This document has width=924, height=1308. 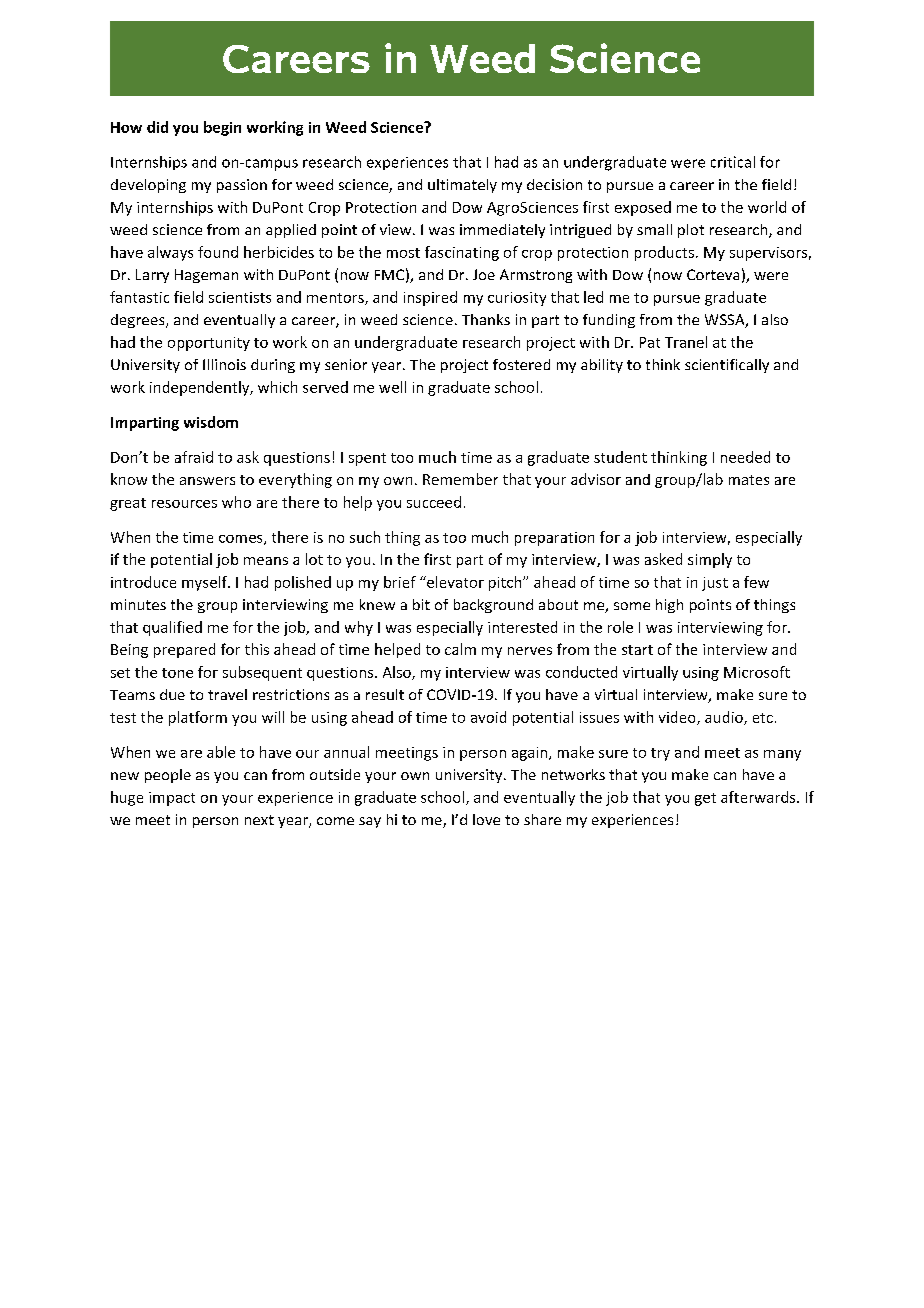 What do you see at coordinates (207, 481) in the document?
I see `answers` at bounding box center [207, 481].
